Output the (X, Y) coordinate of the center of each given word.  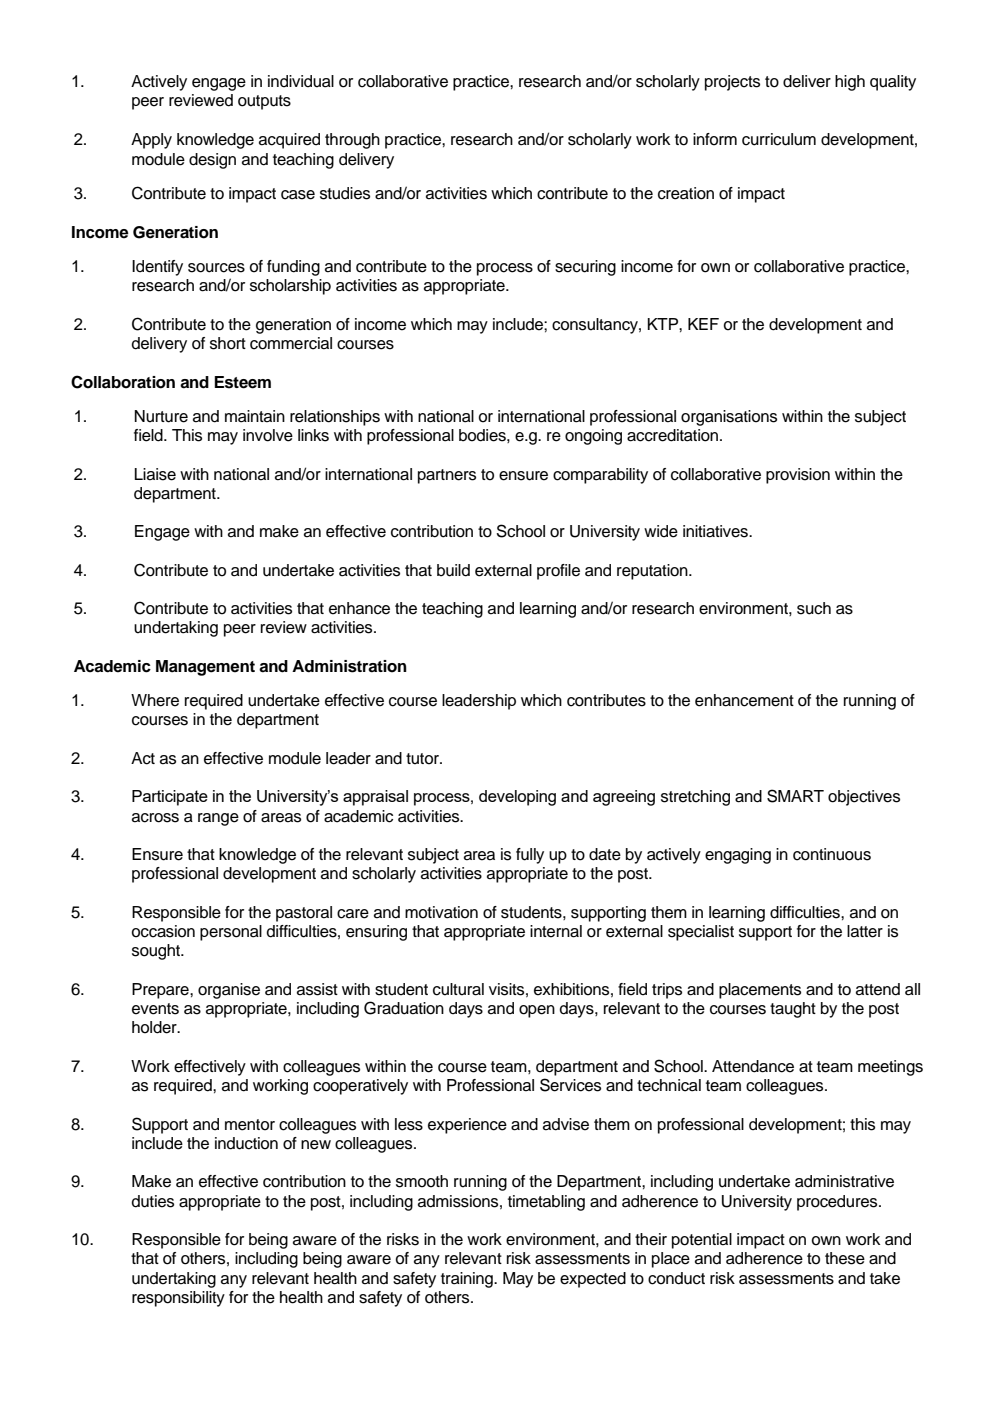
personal (231, 933)
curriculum (779, 139)
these (845, 1258)
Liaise (155, 474)
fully (530, 856)
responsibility (178, 1299)
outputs (264, 102)
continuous (832, 854)
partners (447, 476)
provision (798, 476)
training (468, 1280)
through (352, 141)
